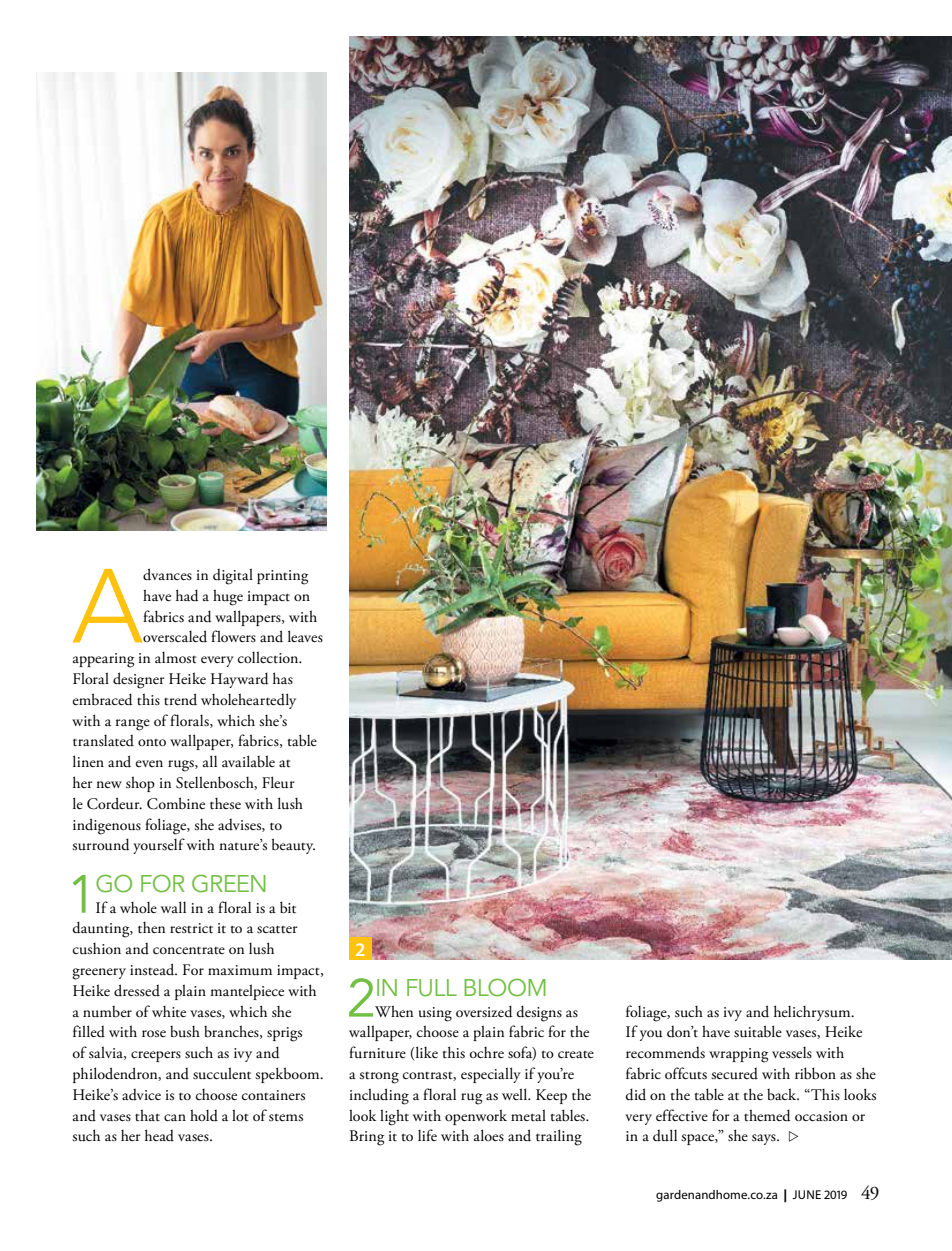  I want to click on can, so click(175, 1117).
